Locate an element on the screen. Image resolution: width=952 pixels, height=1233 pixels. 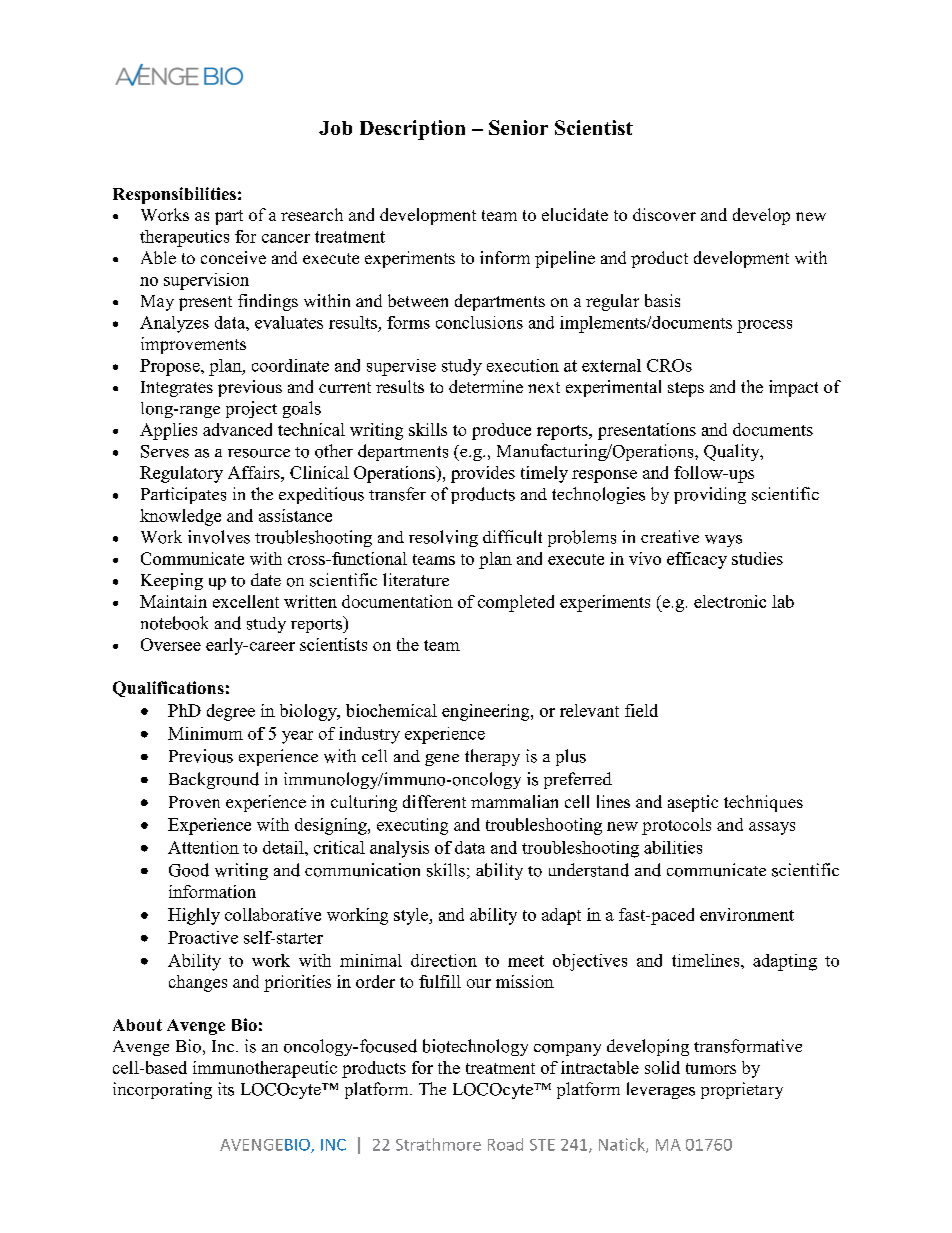
its is located at coordinates (226, 1089).
